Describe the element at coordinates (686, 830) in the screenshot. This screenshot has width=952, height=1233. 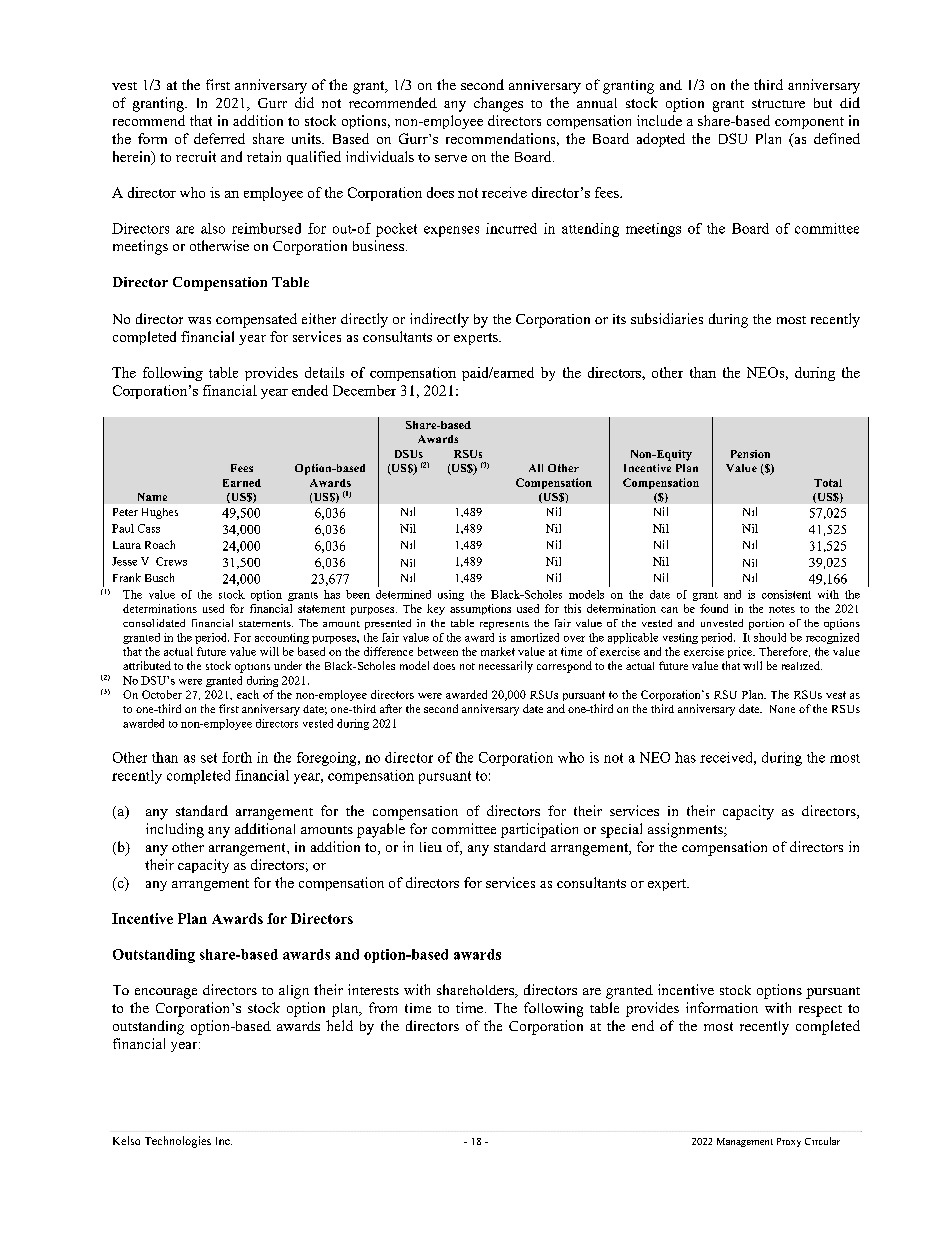
I see `assignments` at that location.
